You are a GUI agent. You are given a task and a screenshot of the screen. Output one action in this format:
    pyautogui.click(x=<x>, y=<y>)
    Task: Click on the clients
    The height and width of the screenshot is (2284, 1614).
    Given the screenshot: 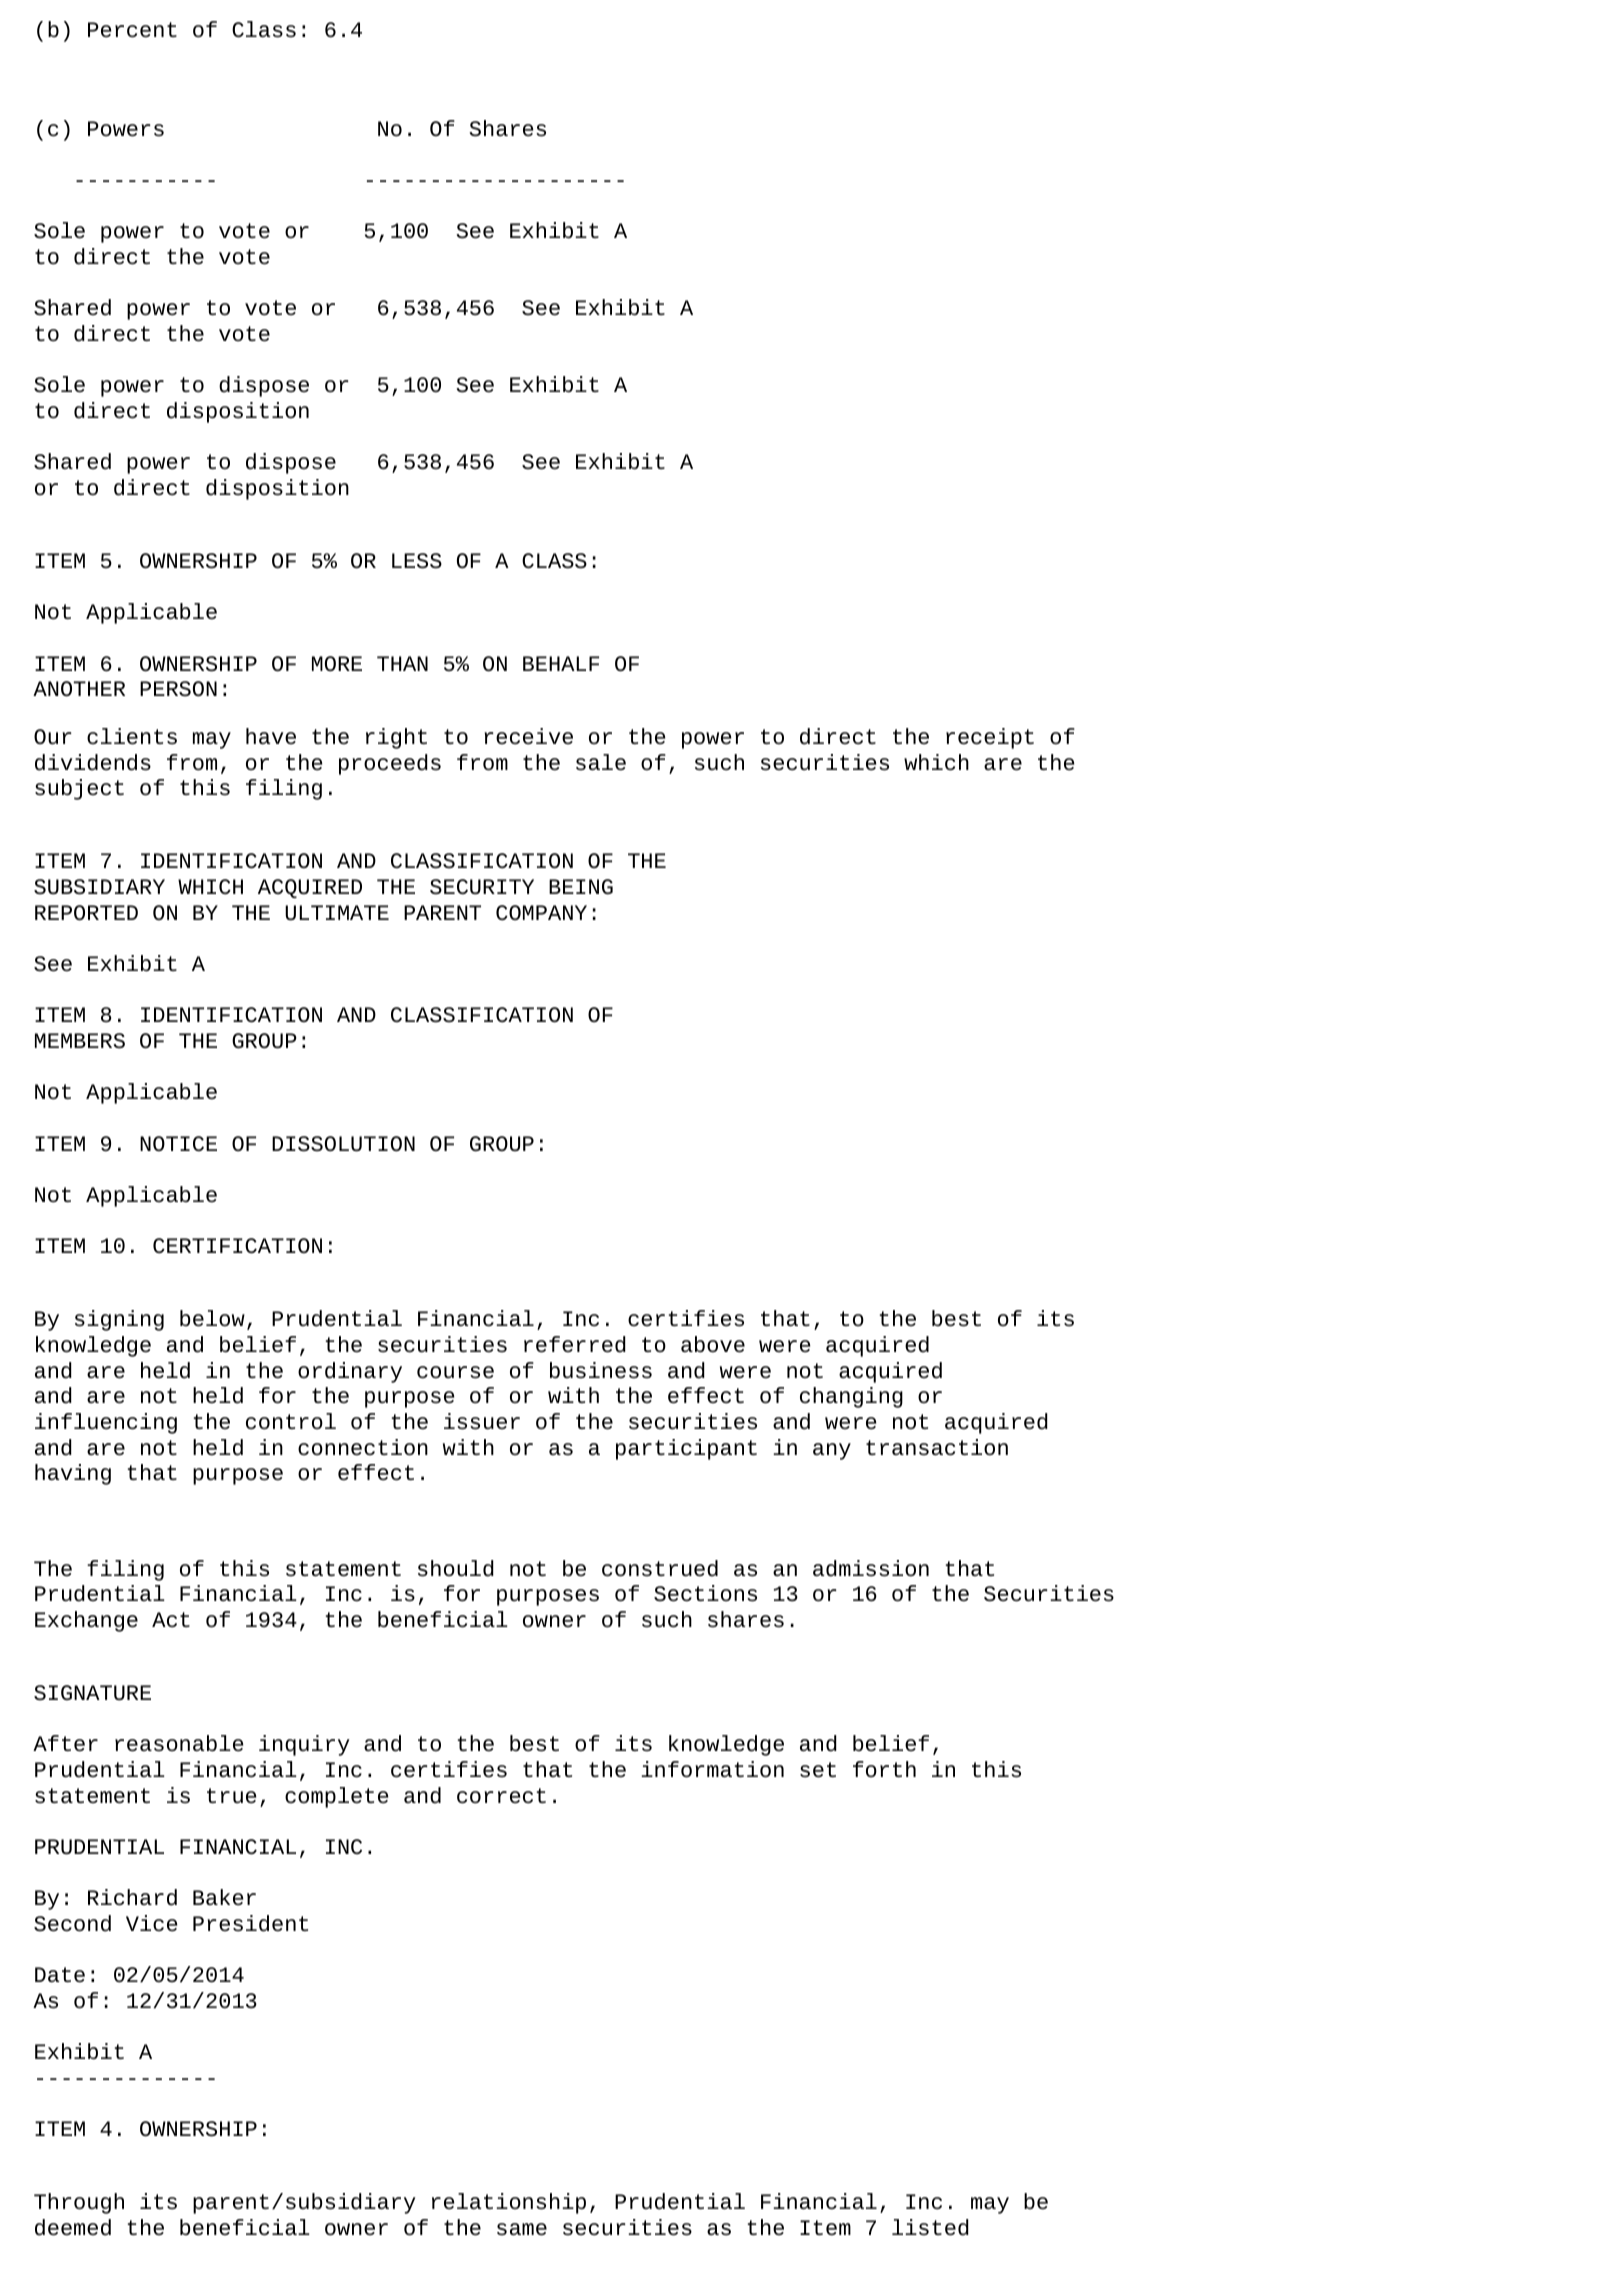 What is the action you would take?
    pyautogui.click(x=132, y=736)
